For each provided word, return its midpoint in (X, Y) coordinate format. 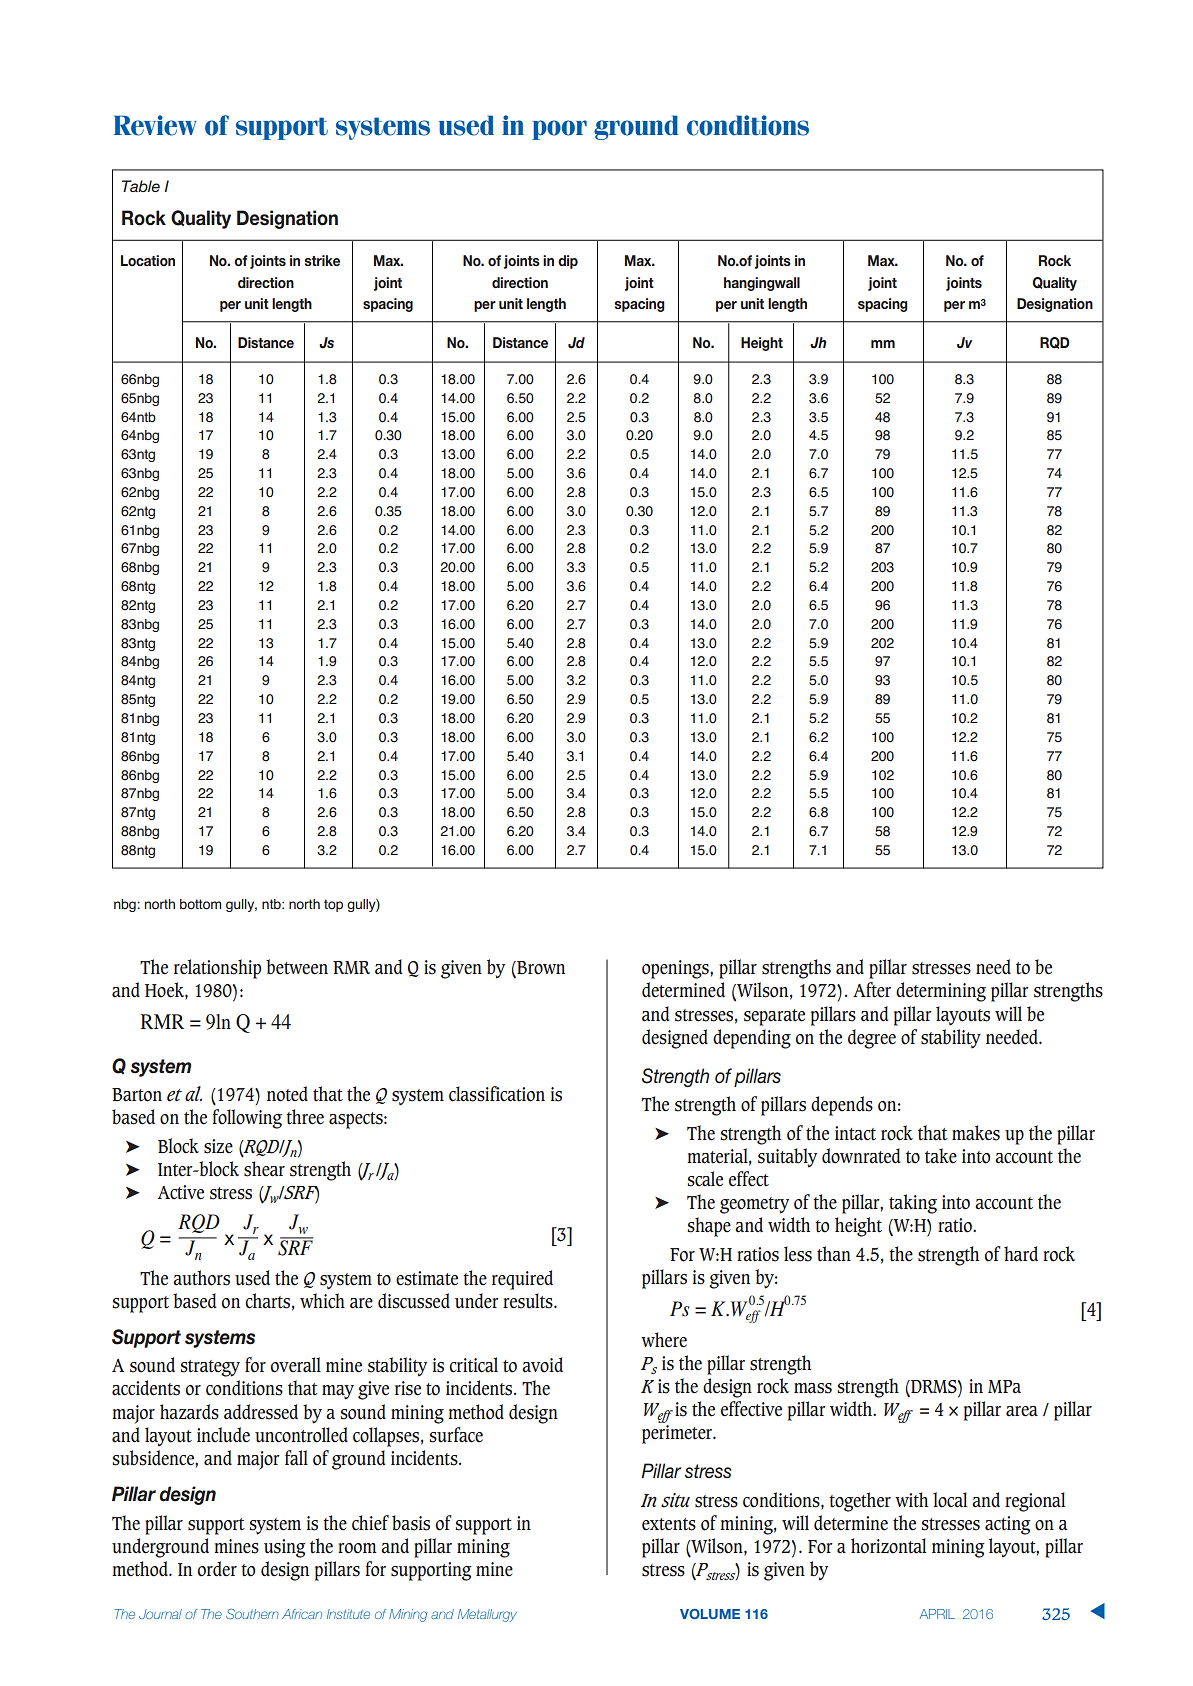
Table (141, 186)
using (285, 1548)
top (333, 905)
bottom (200, 904)
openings (676, 969)
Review (155, 125)
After (872, 990)
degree (872, 1039)
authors (201, 1278)
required (522, 1280)
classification (497, 1094)
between (297, 967)
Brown (540, 969)
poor (559, 130)
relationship (217, 969)
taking (913, 1204)
